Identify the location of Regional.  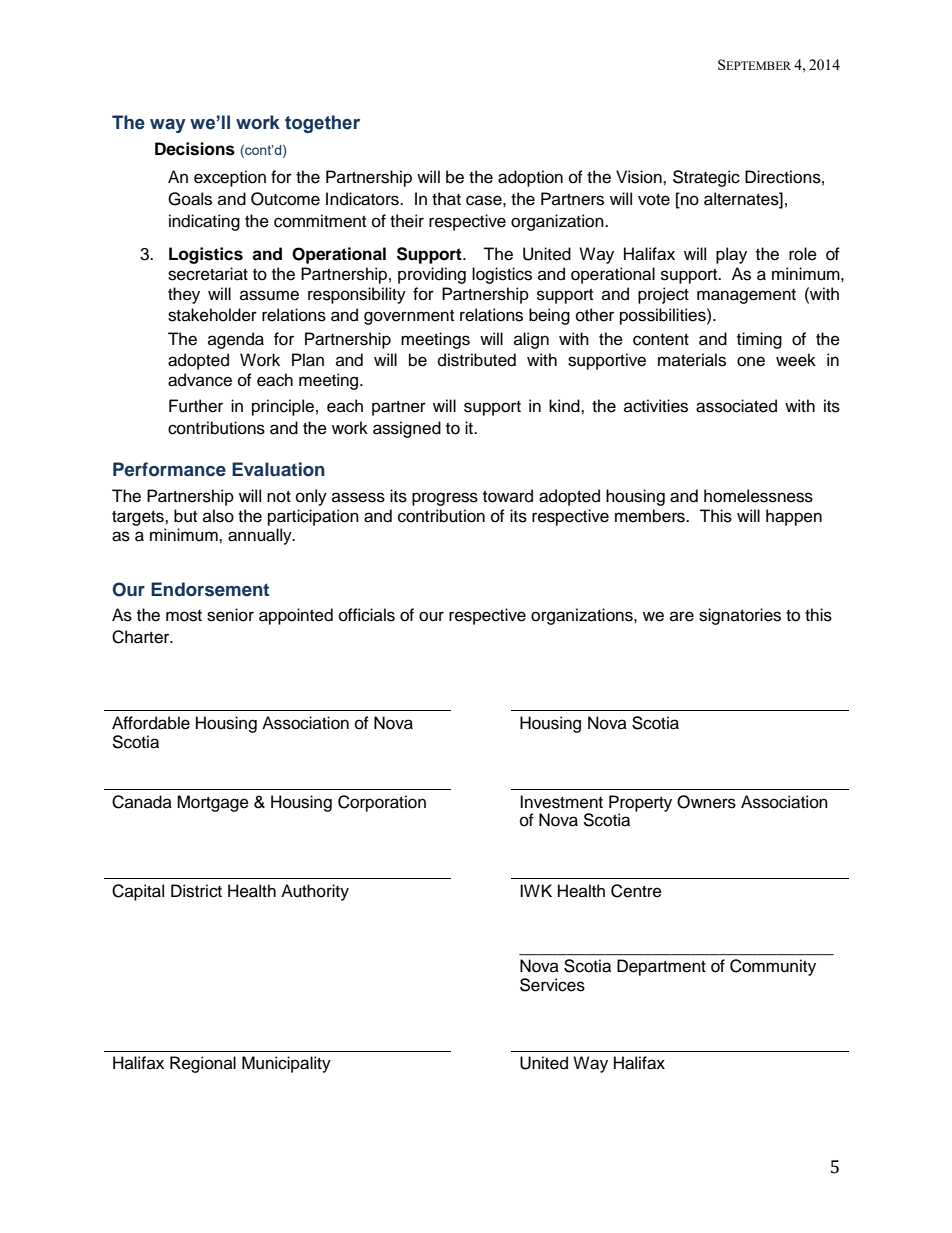
(203, 1064).
